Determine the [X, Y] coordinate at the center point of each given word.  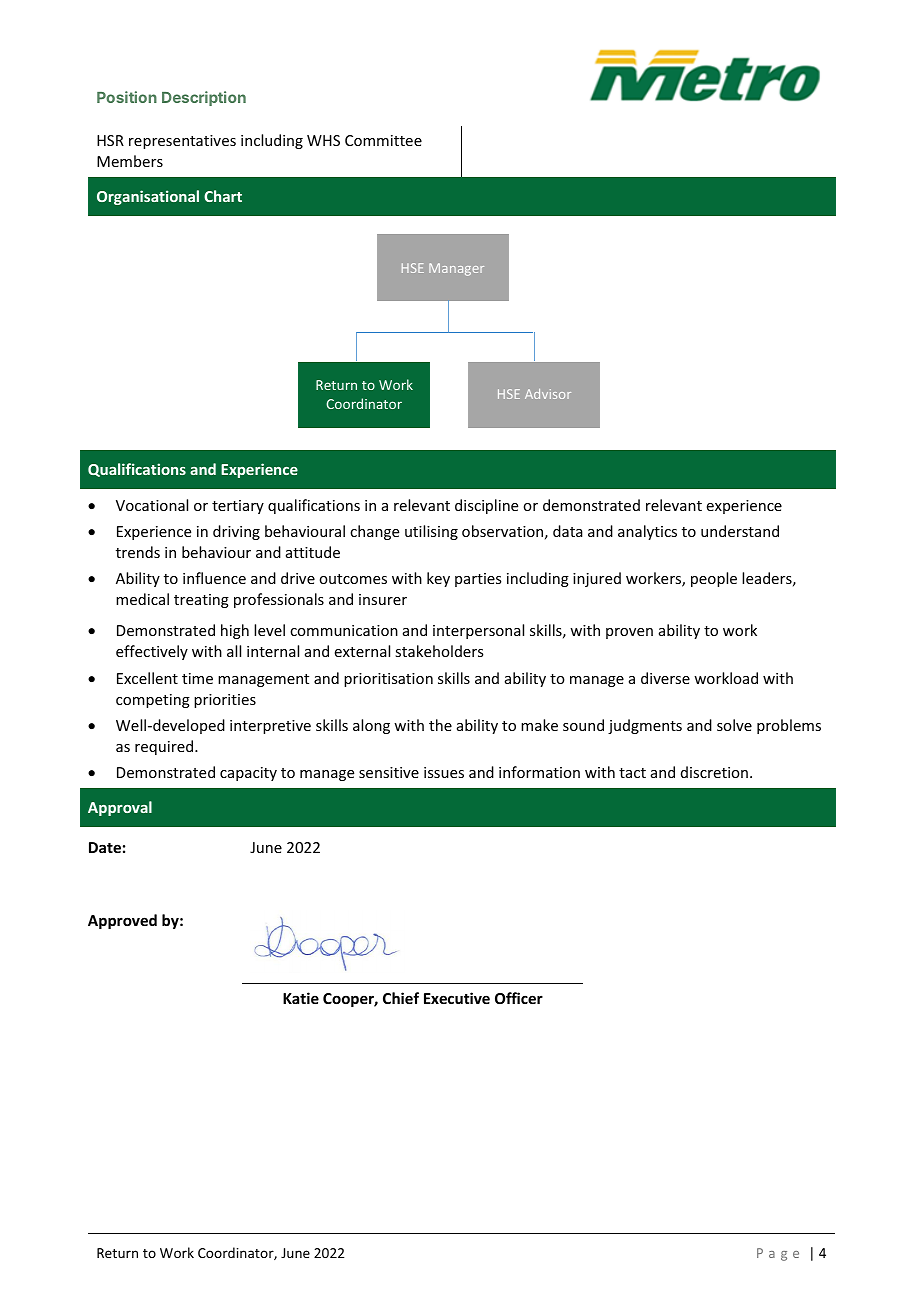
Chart [223, 196]
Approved [122, 921]
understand [740, 531]
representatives [182, 142]
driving [236, 532]
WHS [323, 140]
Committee [383, 140]
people [714, 579]
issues [444, 772]
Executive [457, 998]
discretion [714, 772]
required [165, 747]
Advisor [548, 394]
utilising [431, 532]
